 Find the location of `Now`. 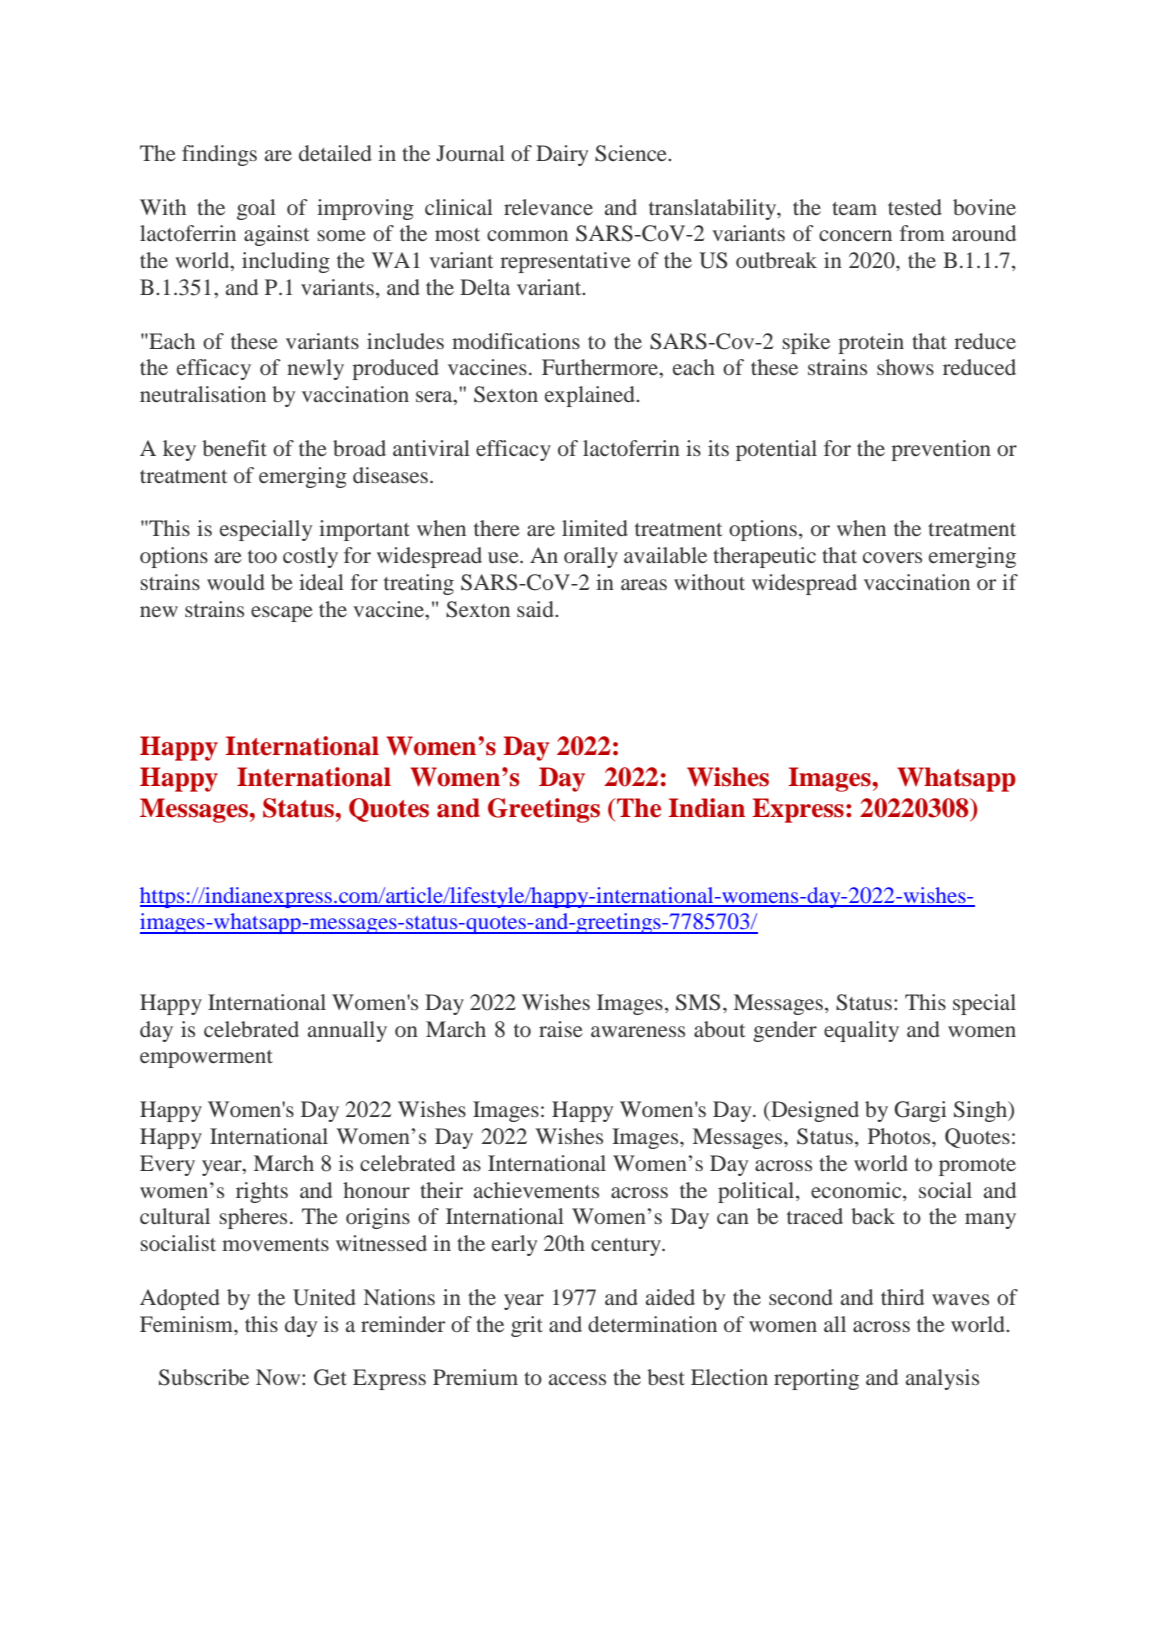

Now is located at coordinates (279, 1377).
